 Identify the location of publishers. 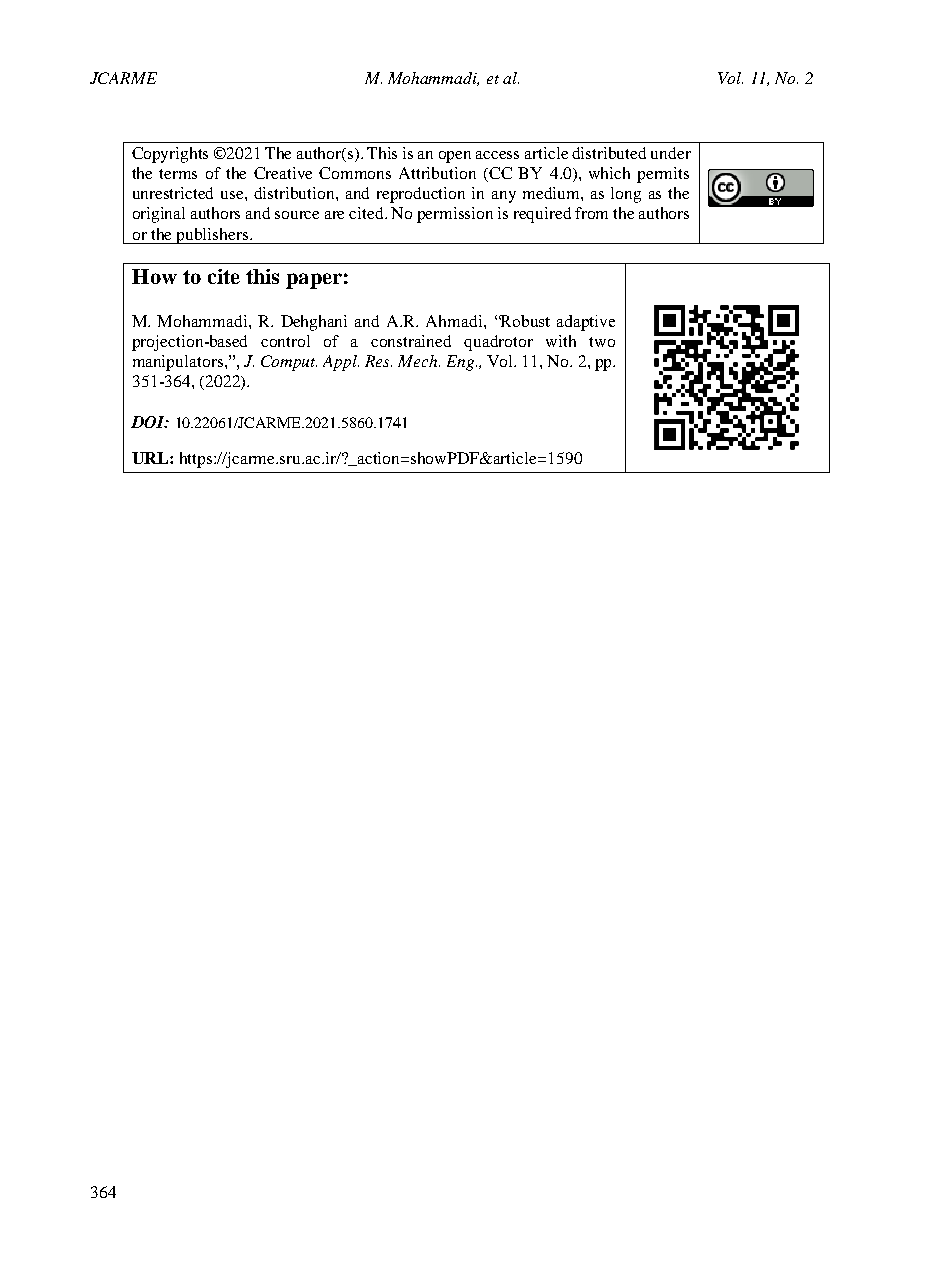
(213, 236).
